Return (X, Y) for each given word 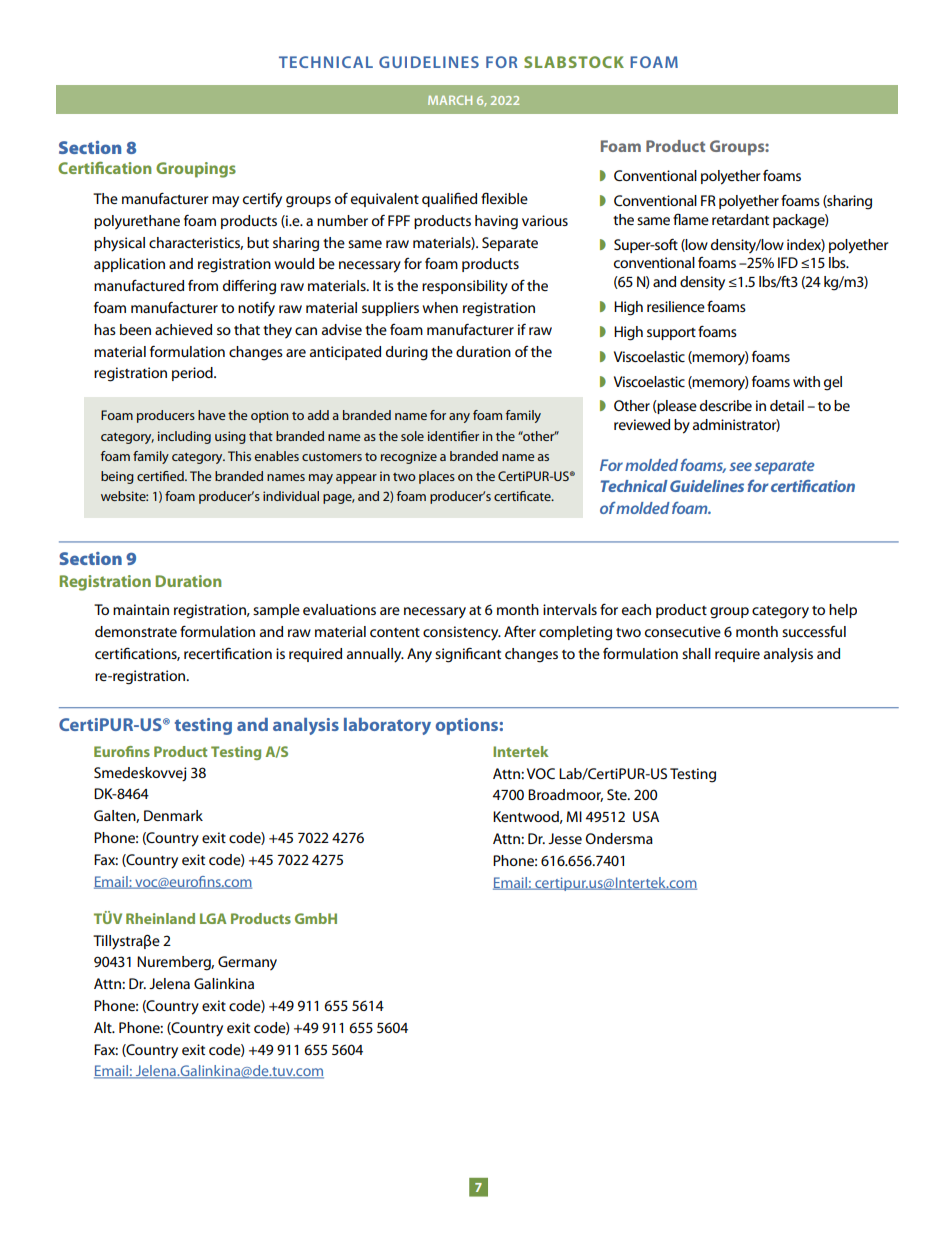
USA (646, 816)
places (437, 477)
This (239, 456)
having (496, 222)
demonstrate (136, 631)
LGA (213, 918)
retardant (740, 219)
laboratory (387, 726)
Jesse (565, 838)
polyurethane (137, 222)
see (740, 466)
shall (696, 653)
